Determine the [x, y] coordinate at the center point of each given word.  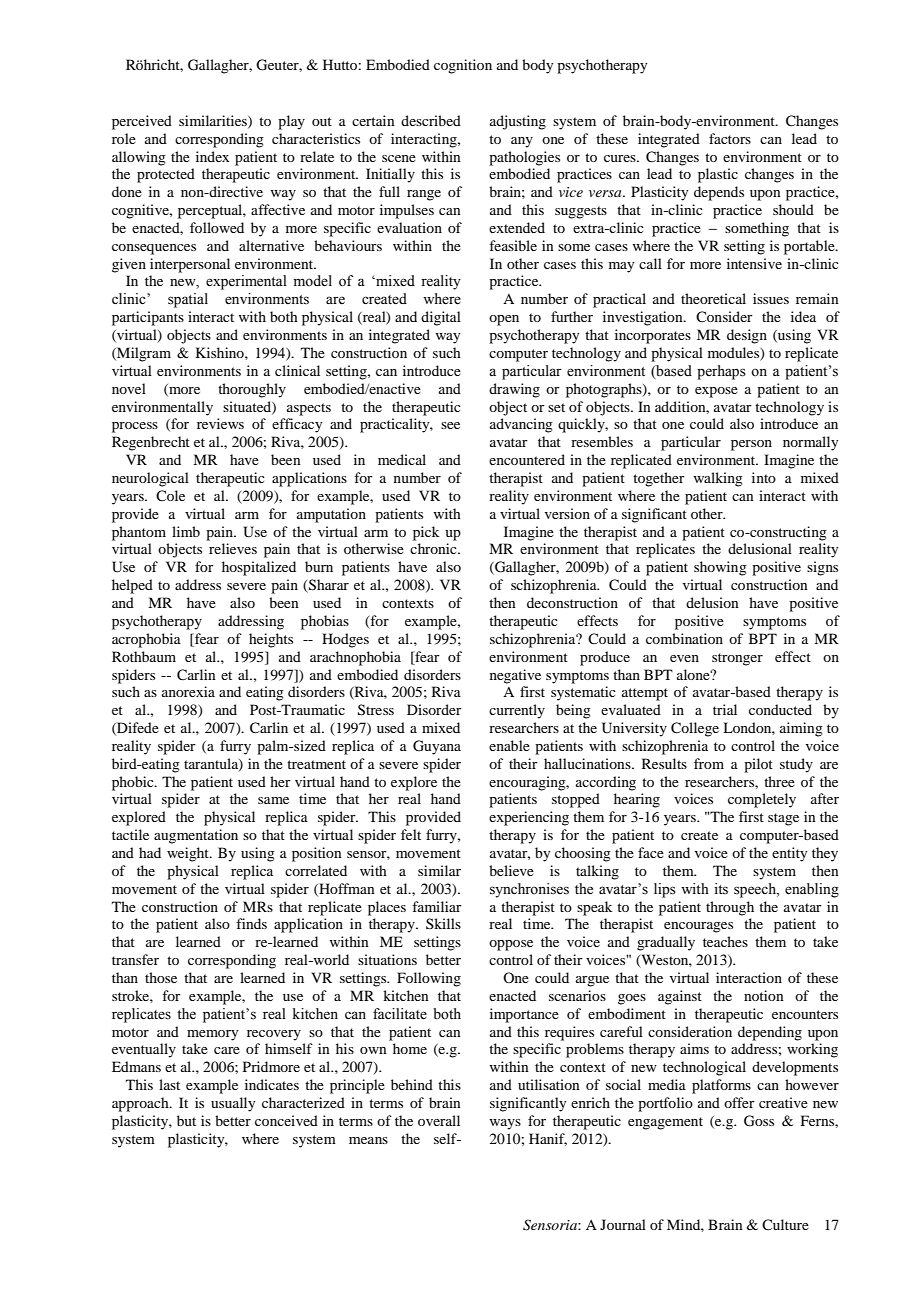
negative [515, 676]
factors [730, 138]
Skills [443, 923]
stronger [737, 659]
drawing [514, 390]
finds [251, 923]
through [730, 908]
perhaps [721, 372]
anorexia [188, 691]
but [186, 1120]
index [212, 156]
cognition [463, 66]
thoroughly [252, 390]
